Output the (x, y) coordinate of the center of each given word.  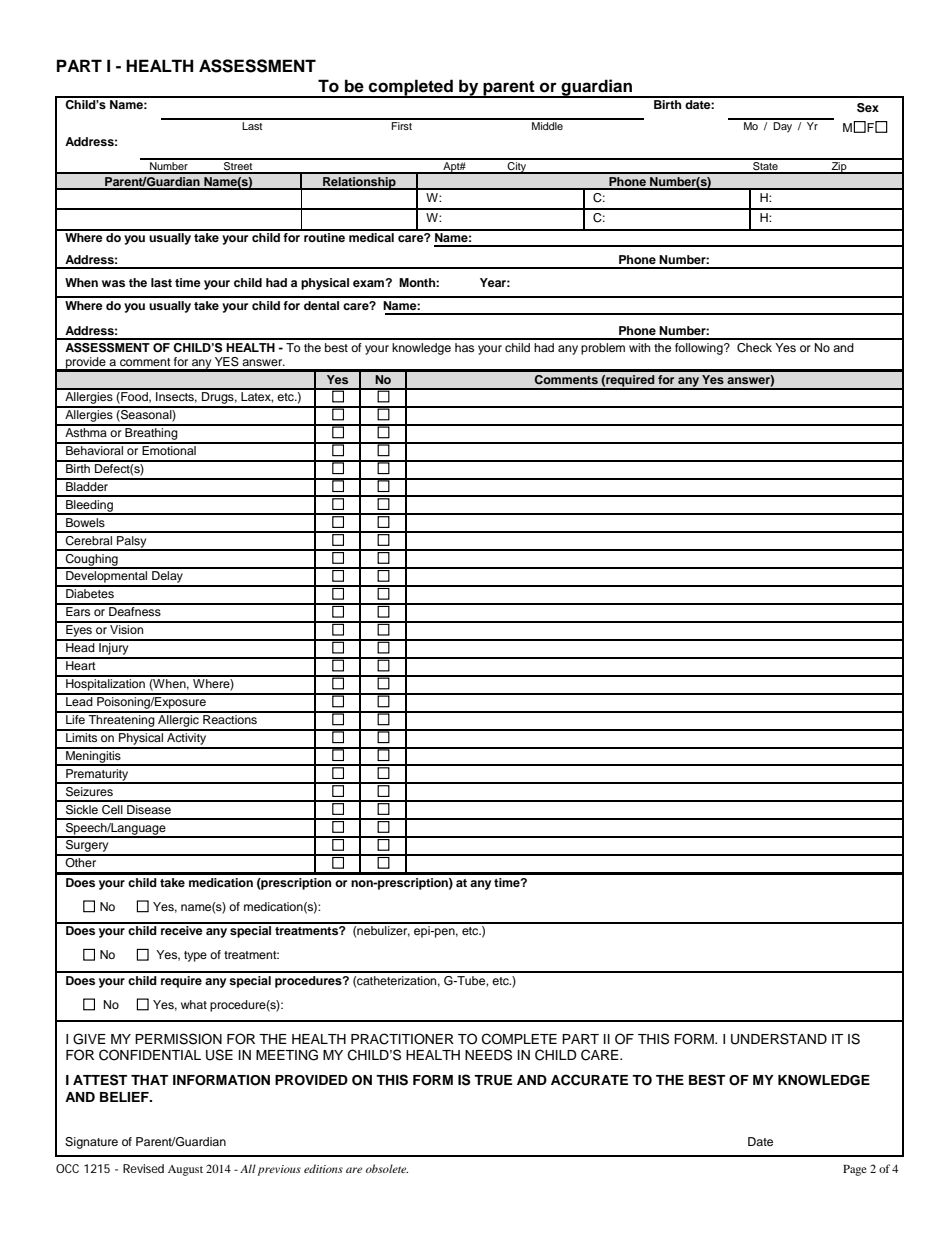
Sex (868, 108)
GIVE (89, 1039)
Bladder (87, 485)
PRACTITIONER (402, 1039)
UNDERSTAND (779, 1039)
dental (321, 305)
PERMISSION (178, 1039)
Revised (143, 1168)
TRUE (493, 1080)
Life (75, 718)
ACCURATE (589, 1080)
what (194, 1004)
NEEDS (488, 1055)
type (195, 956)
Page (855, 1170)
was (113, 283)
